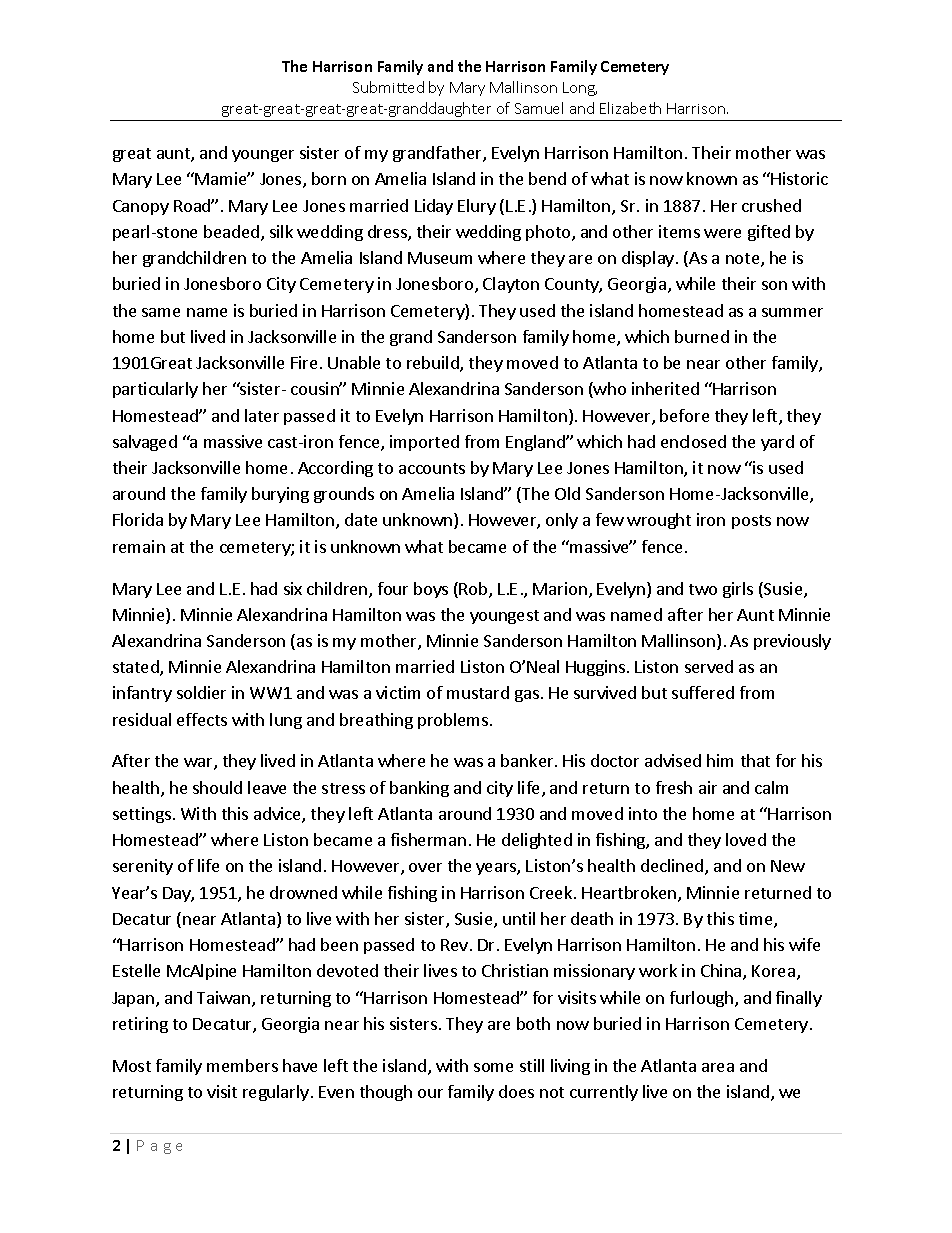  Describe the element at coordinates (720, 760) in the page. I see `him` at that location.
